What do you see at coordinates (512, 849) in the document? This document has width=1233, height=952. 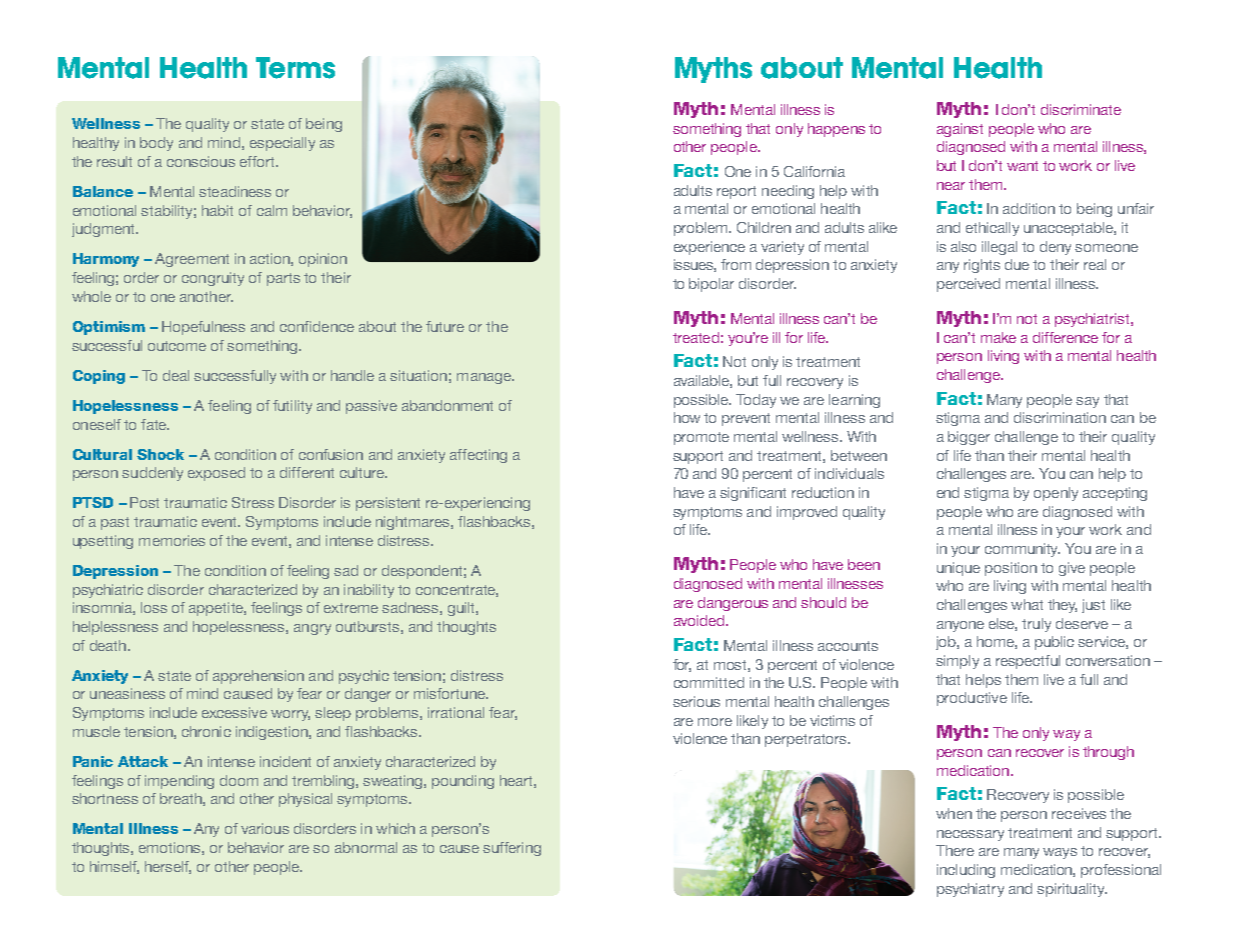 I see `suffering` at bounding box center [512, 849].
